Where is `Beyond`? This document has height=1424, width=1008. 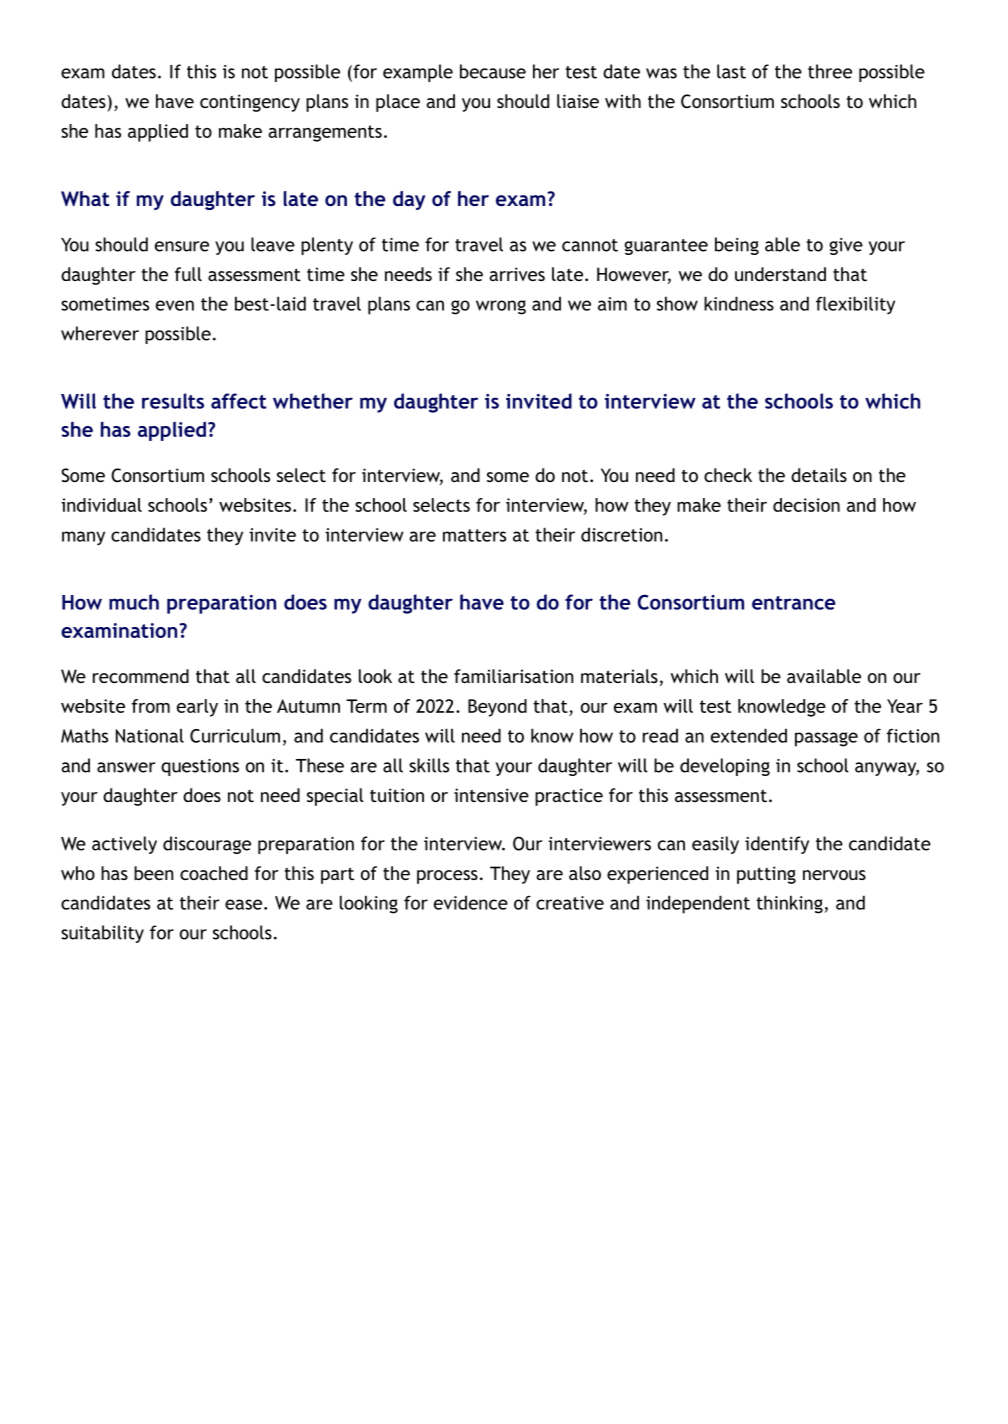 Beyond is located at coordinates (497, 708).
